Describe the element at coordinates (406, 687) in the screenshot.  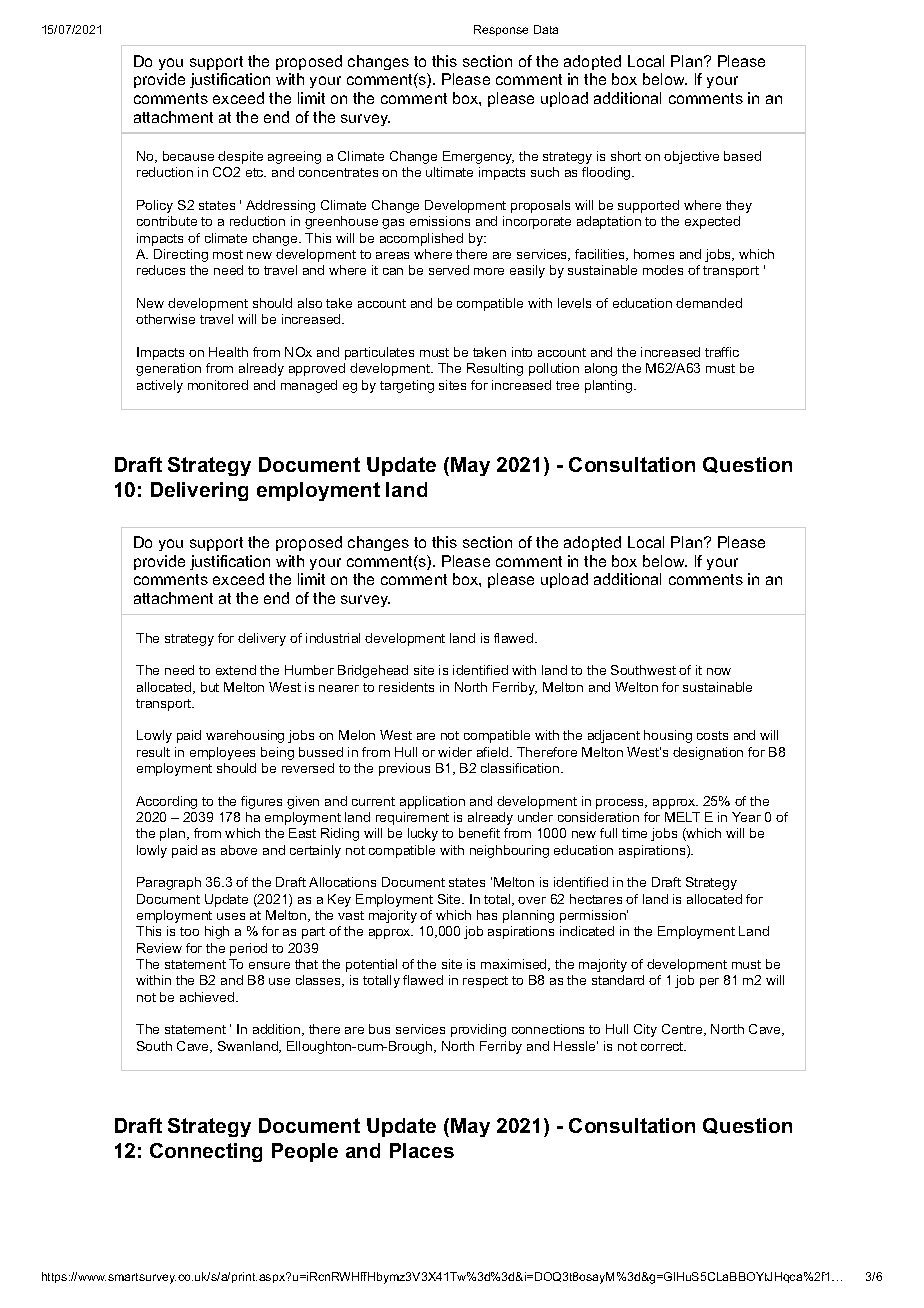
I see `residents` at that location.
